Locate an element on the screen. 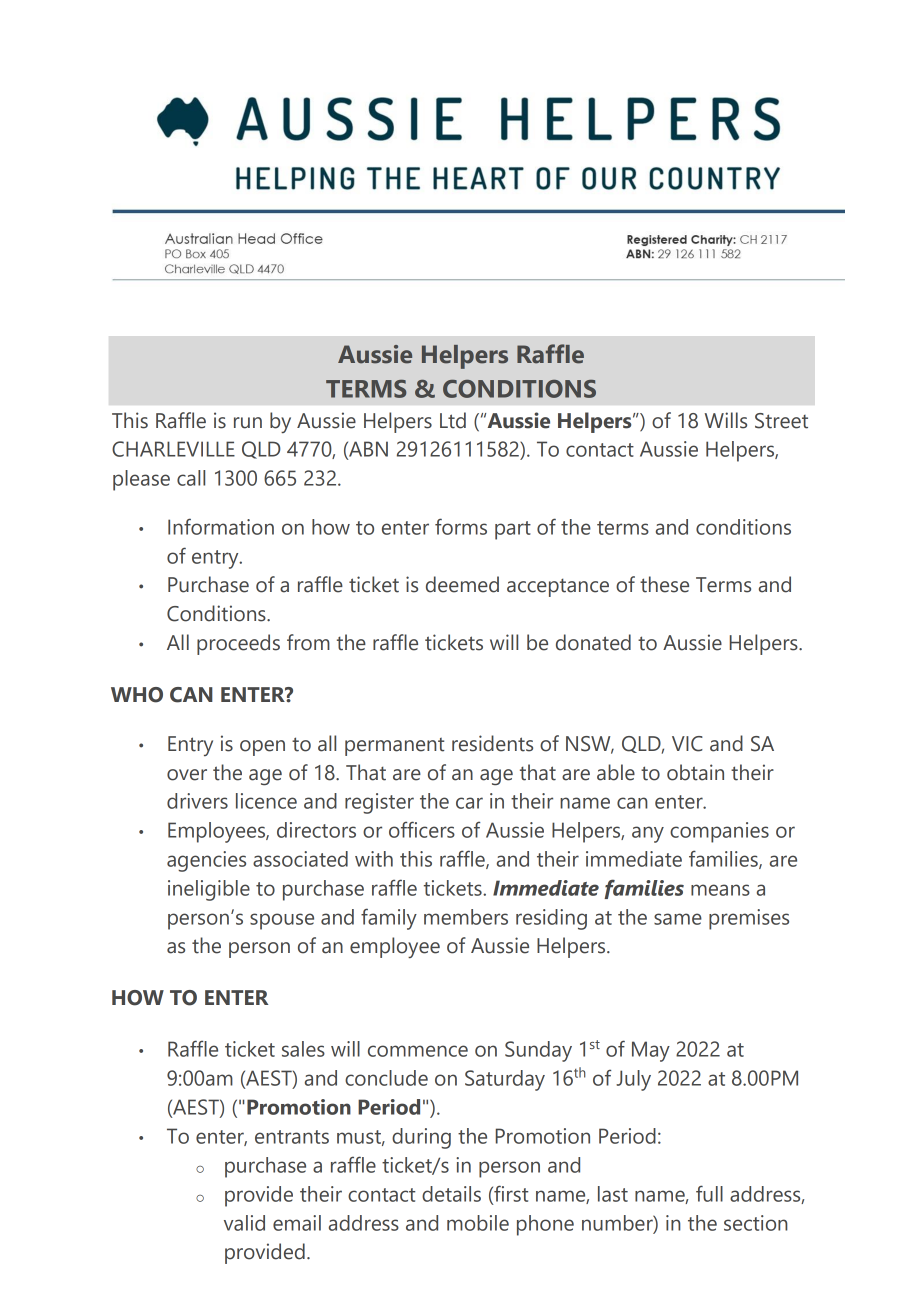  valid is located at coordinates (244, 1223).
